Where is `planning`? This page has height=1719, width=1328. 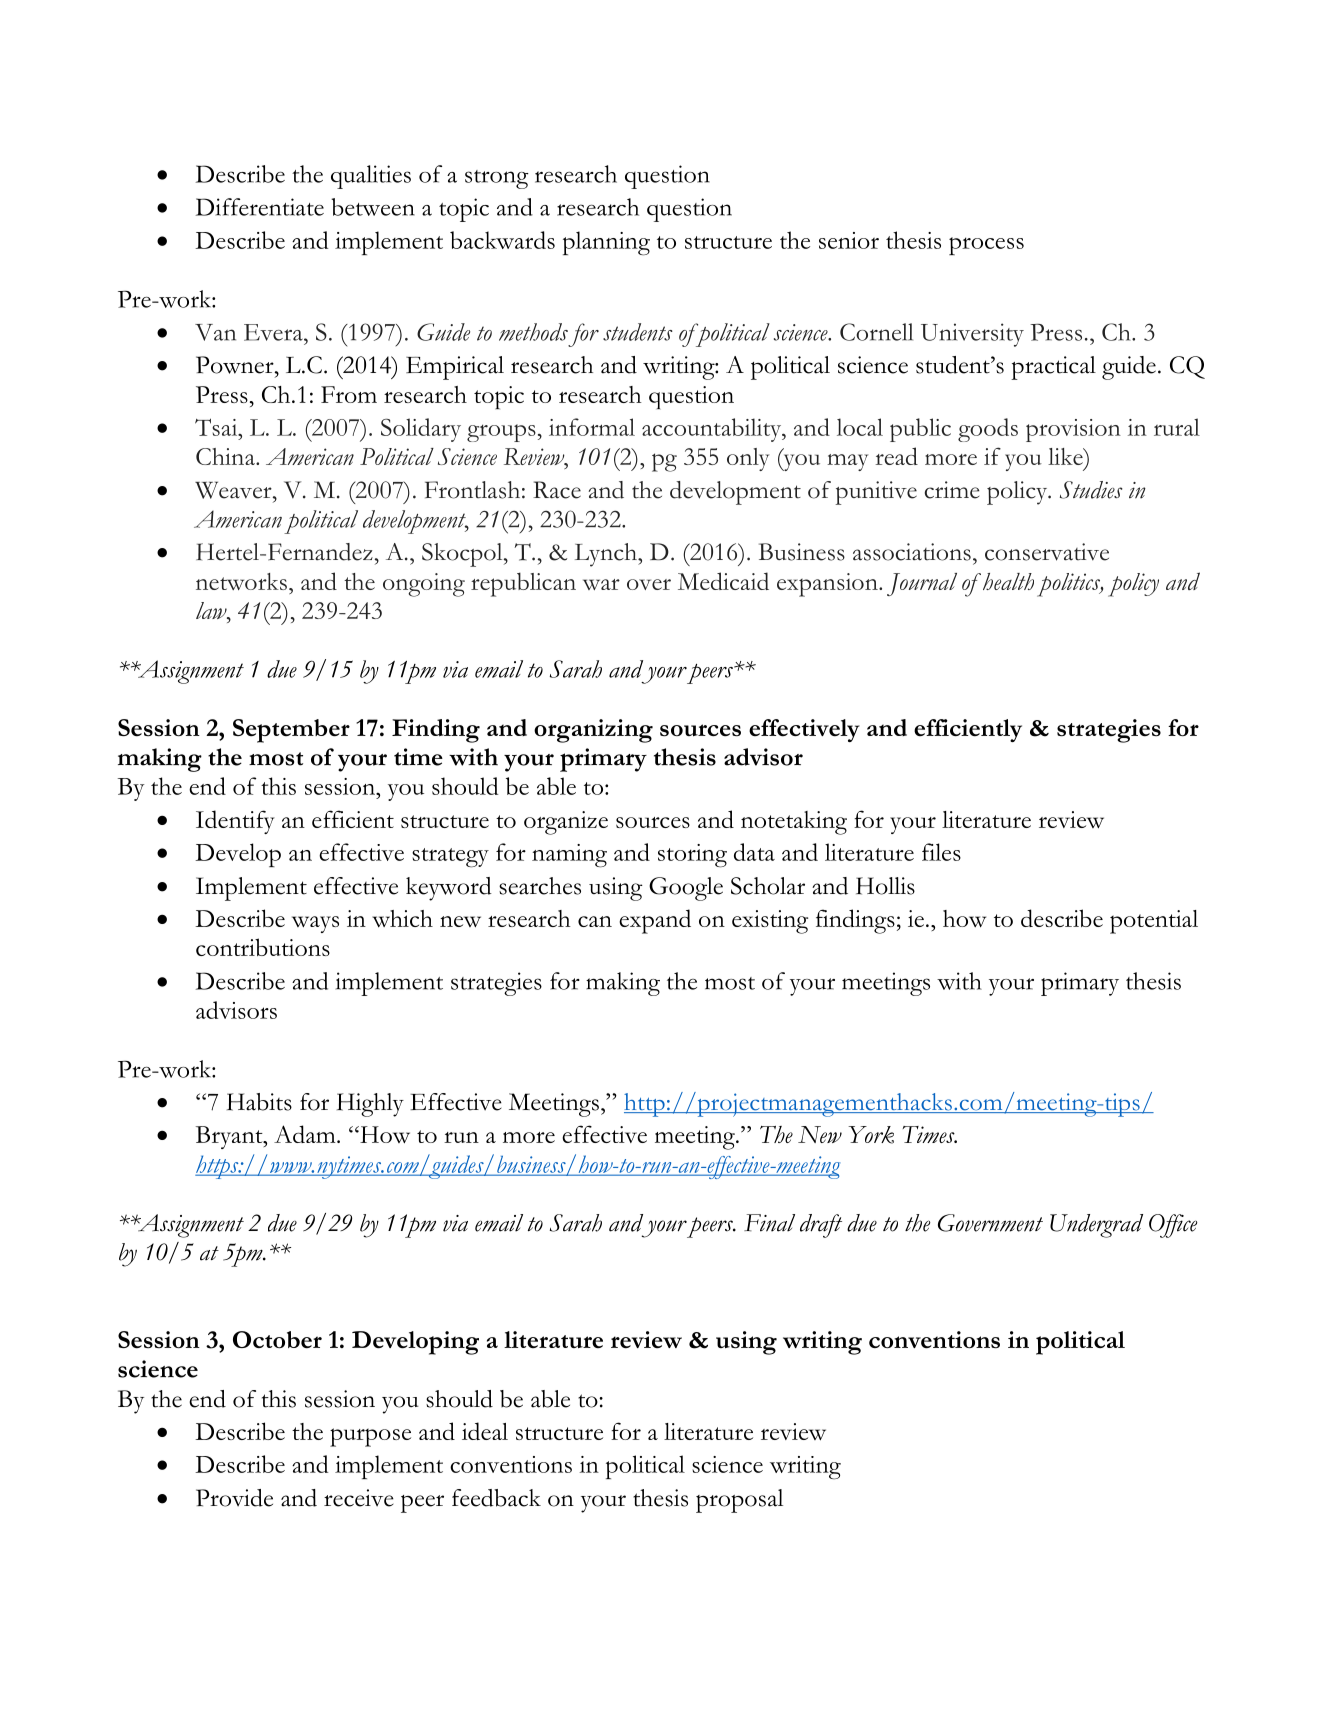 planning is located at coordinates (606, 243).
